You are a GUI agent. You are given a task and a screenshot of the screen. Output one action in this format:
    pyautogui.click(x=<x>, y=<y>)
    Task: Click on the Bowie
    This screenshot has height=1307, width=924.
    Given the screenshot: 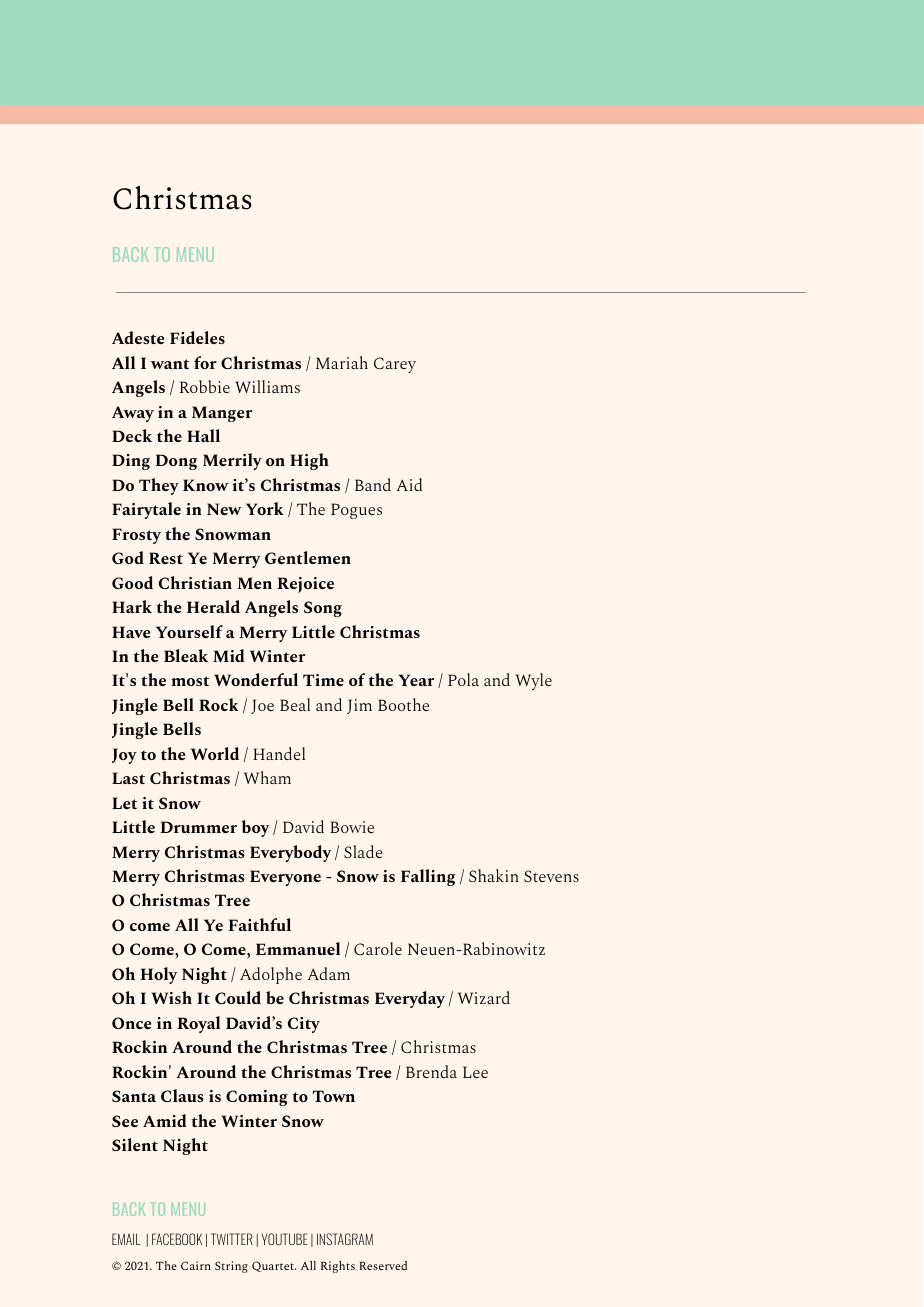 What is the action you would take?
    pyautogui.click(x=352, y=827)
